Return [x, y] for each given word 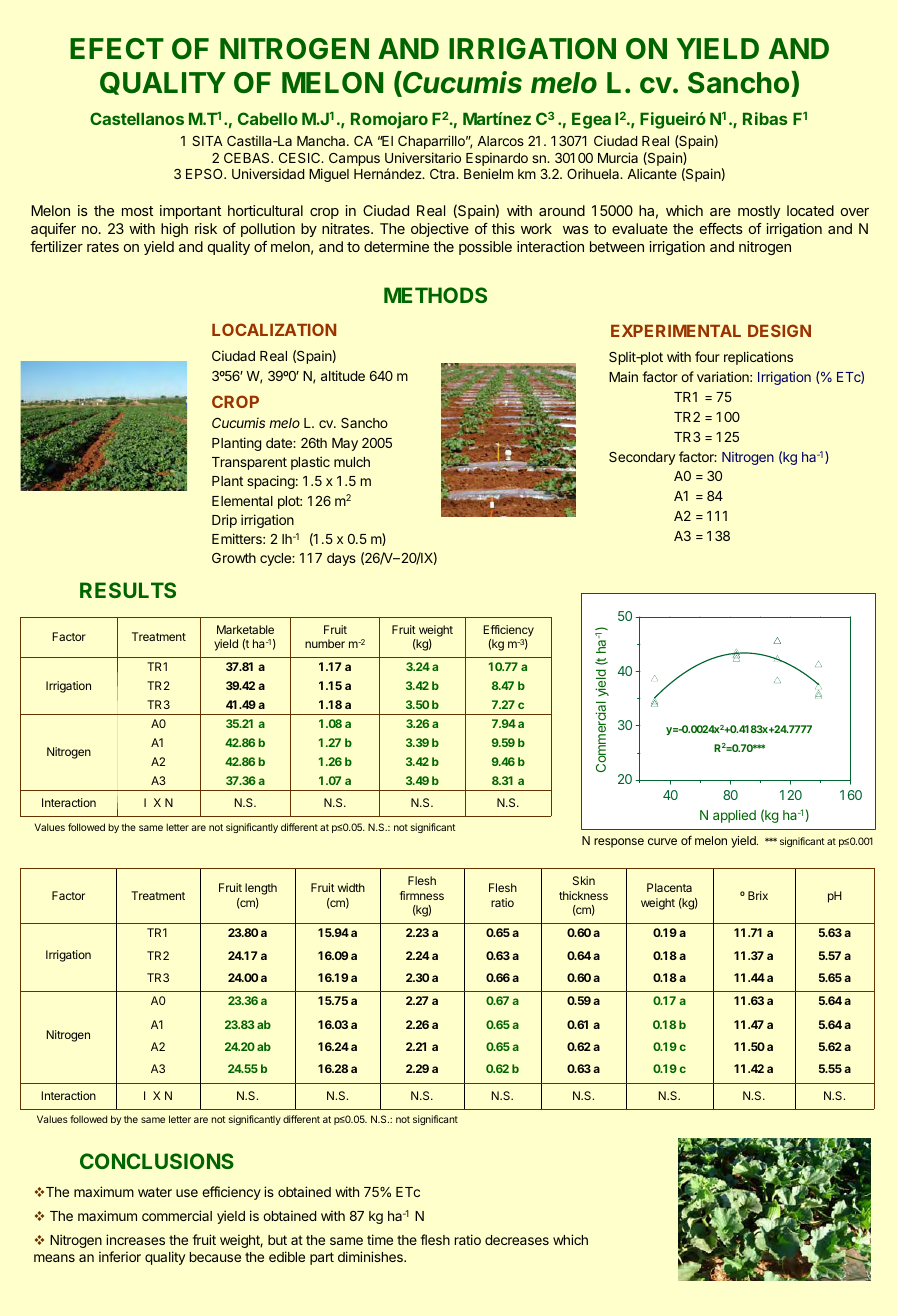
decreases [517, 1240]
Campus [354, 159]
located [810, 210]
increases [135, 1239]
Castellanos [137, 118]
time [380, 1239]
